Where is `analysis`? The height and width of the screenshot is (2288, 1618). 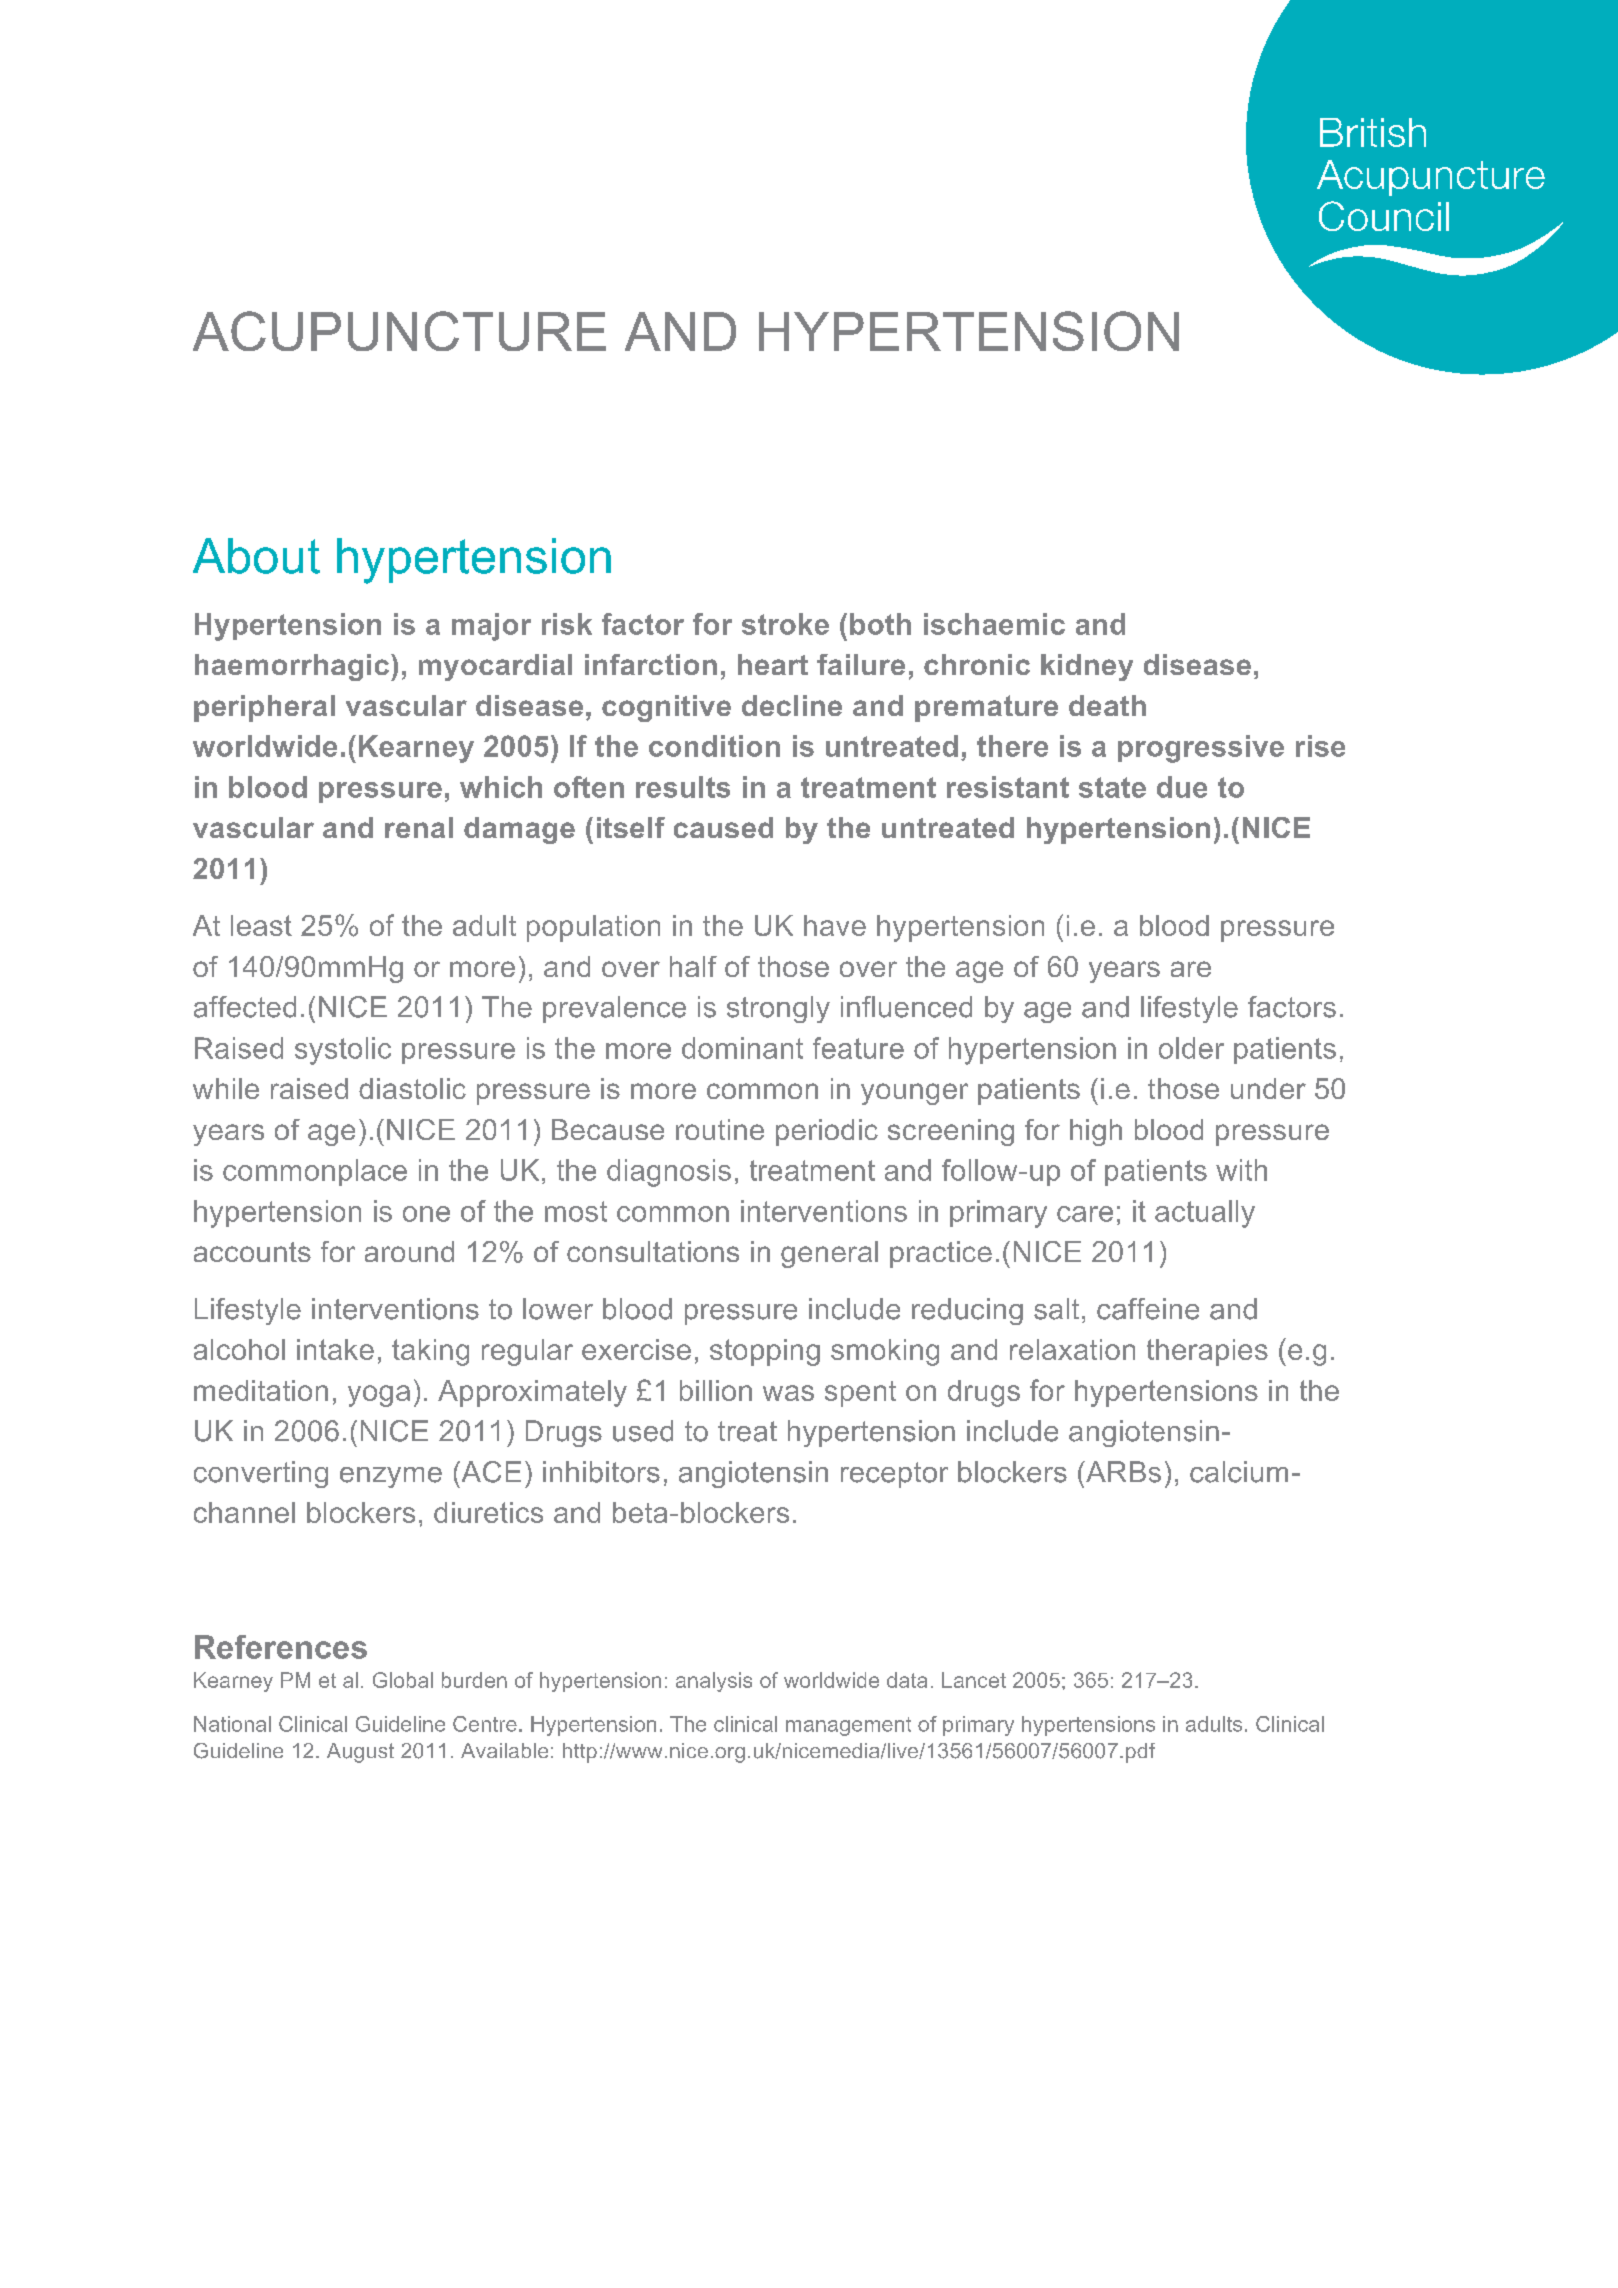 analysis is located at coordinates (714, 1682).
